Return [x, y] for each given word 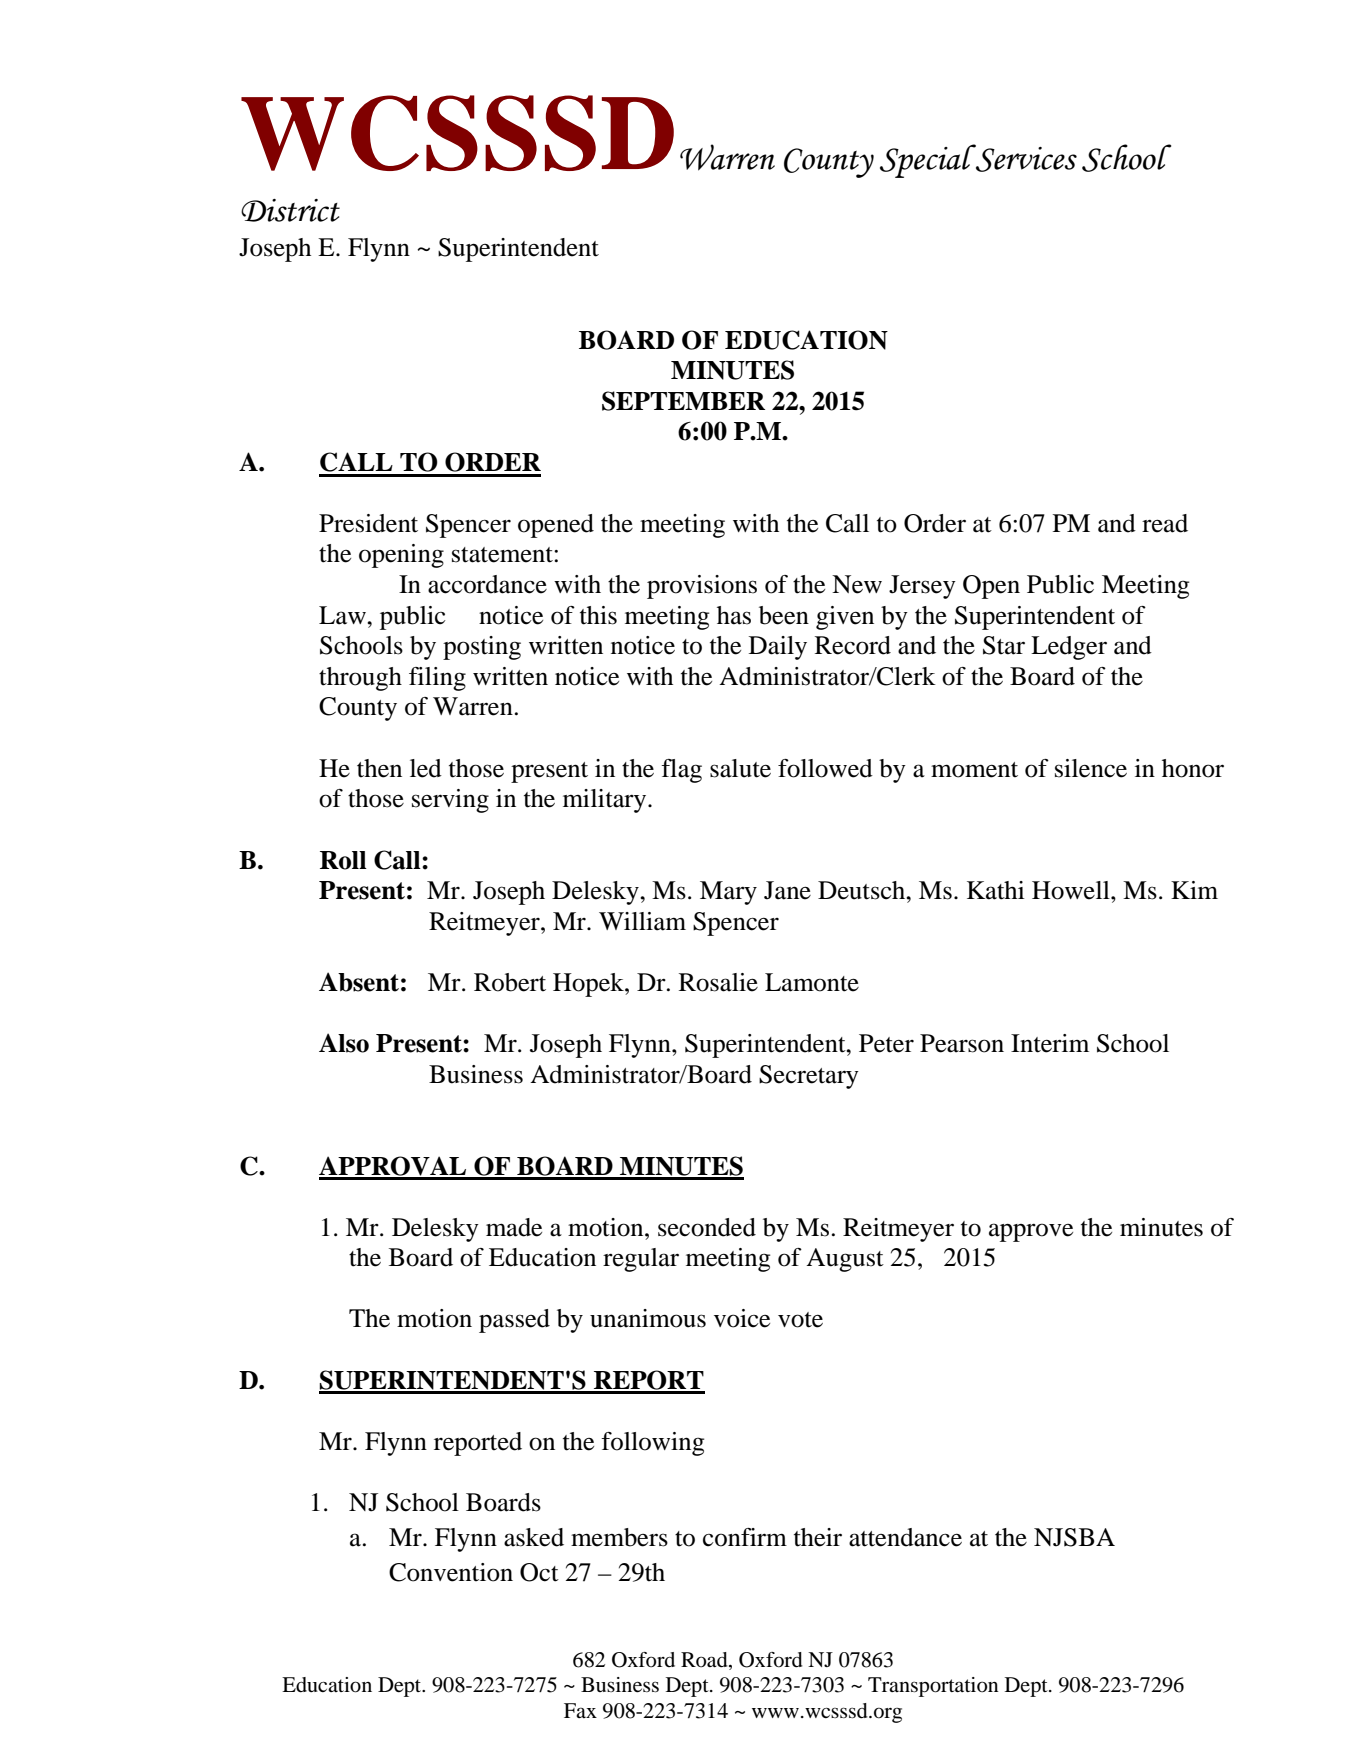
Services [1025, 158]
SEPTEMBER [683, 401]
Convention [451, 1572]
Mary [728, 893]
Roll [343, 860]
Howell [1072, 890]
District [290, 210]
